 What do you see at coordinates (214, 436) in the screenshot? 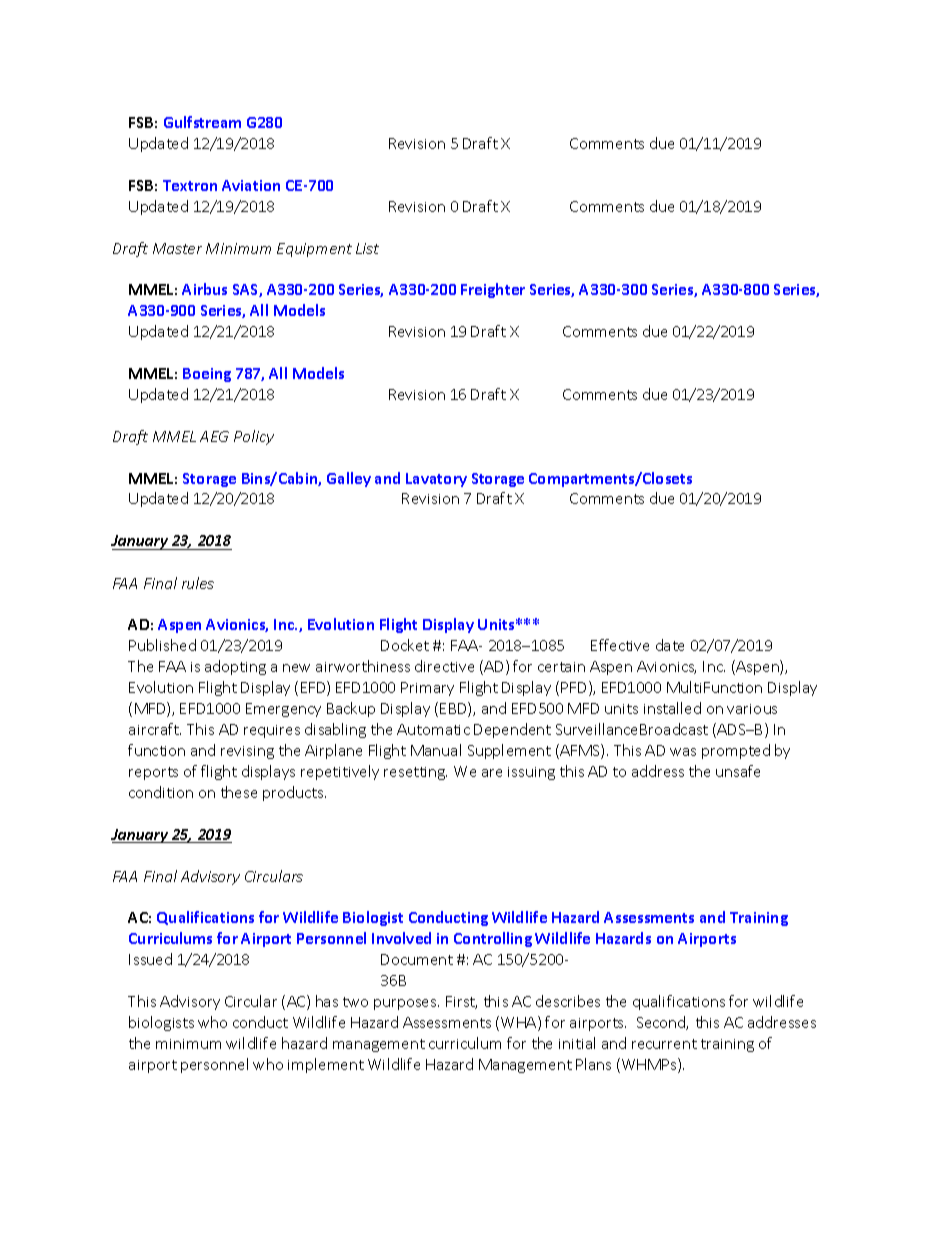
I see `AEG` at bounding box center [214, 436].
